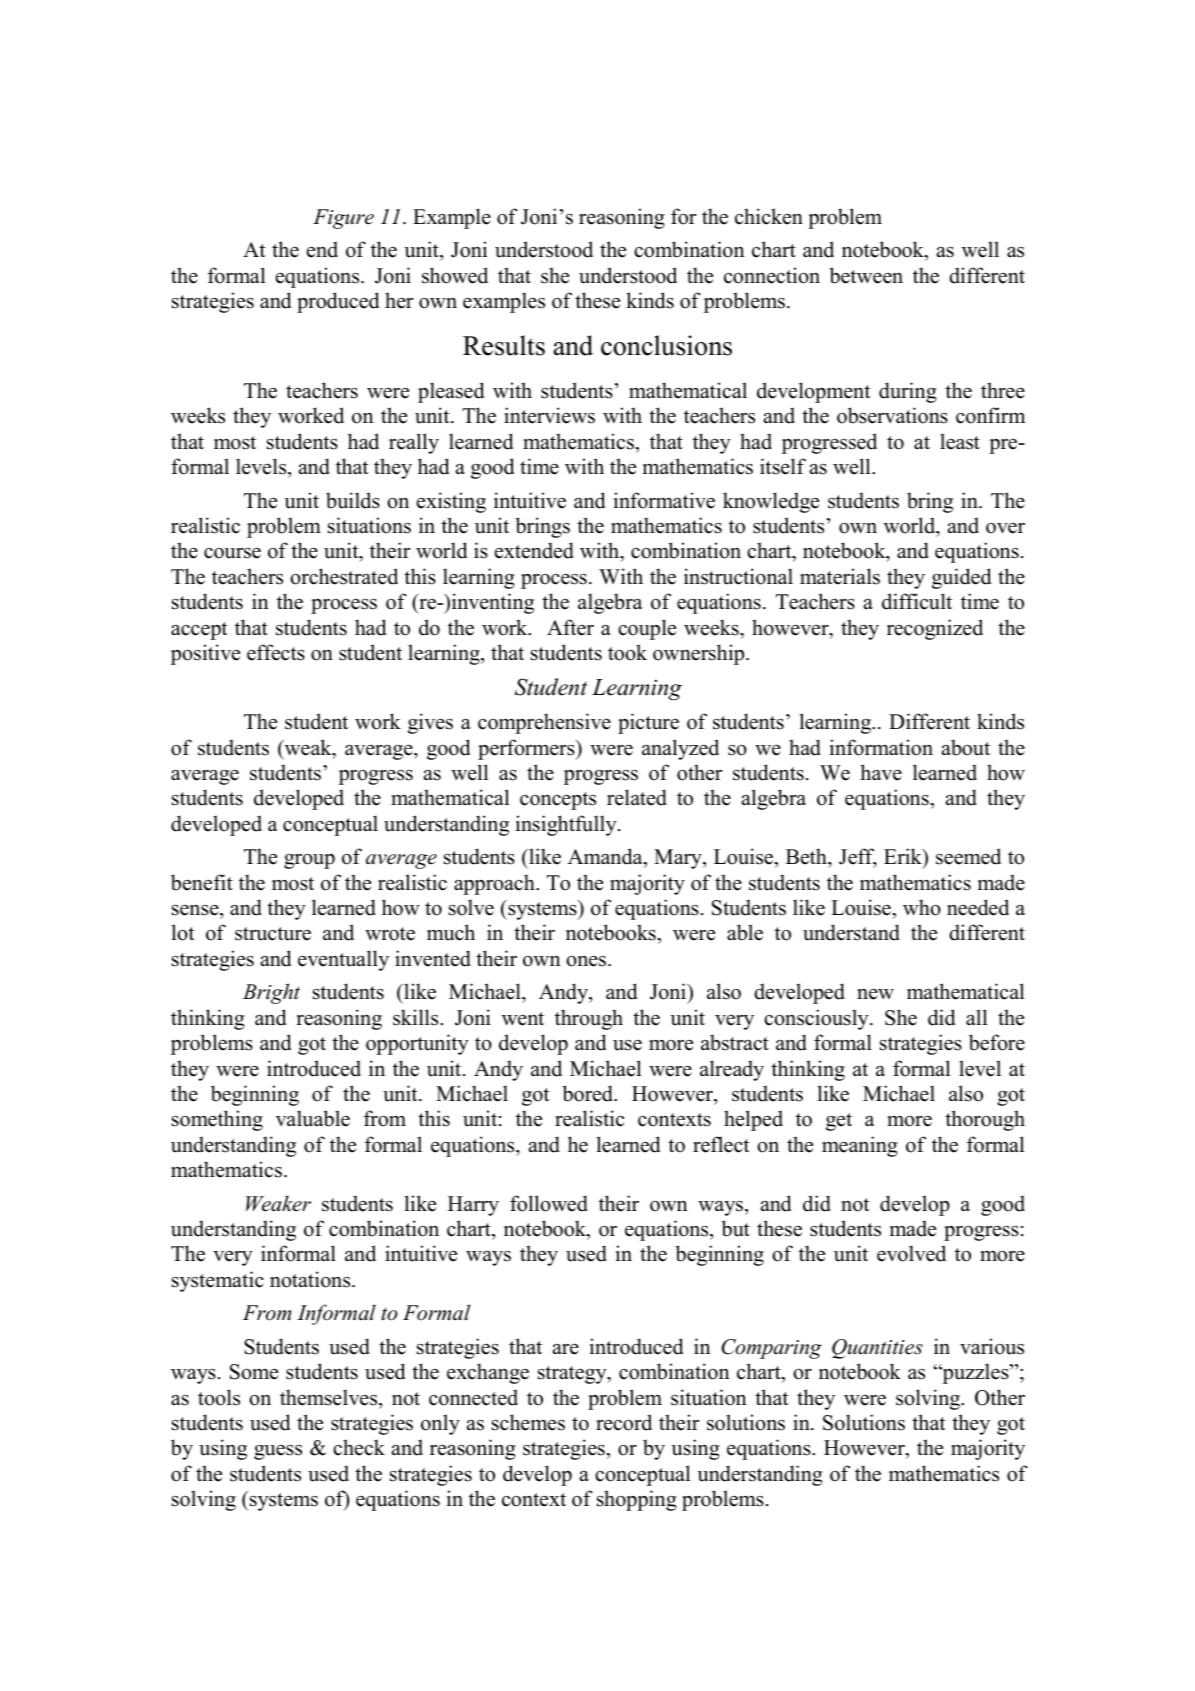 The height and width of the screenshot is (1691, 1195). What do you see at coordinates (278, 1452) in the screenshot?
I see `guess` at bounding box center [278, 1452].
